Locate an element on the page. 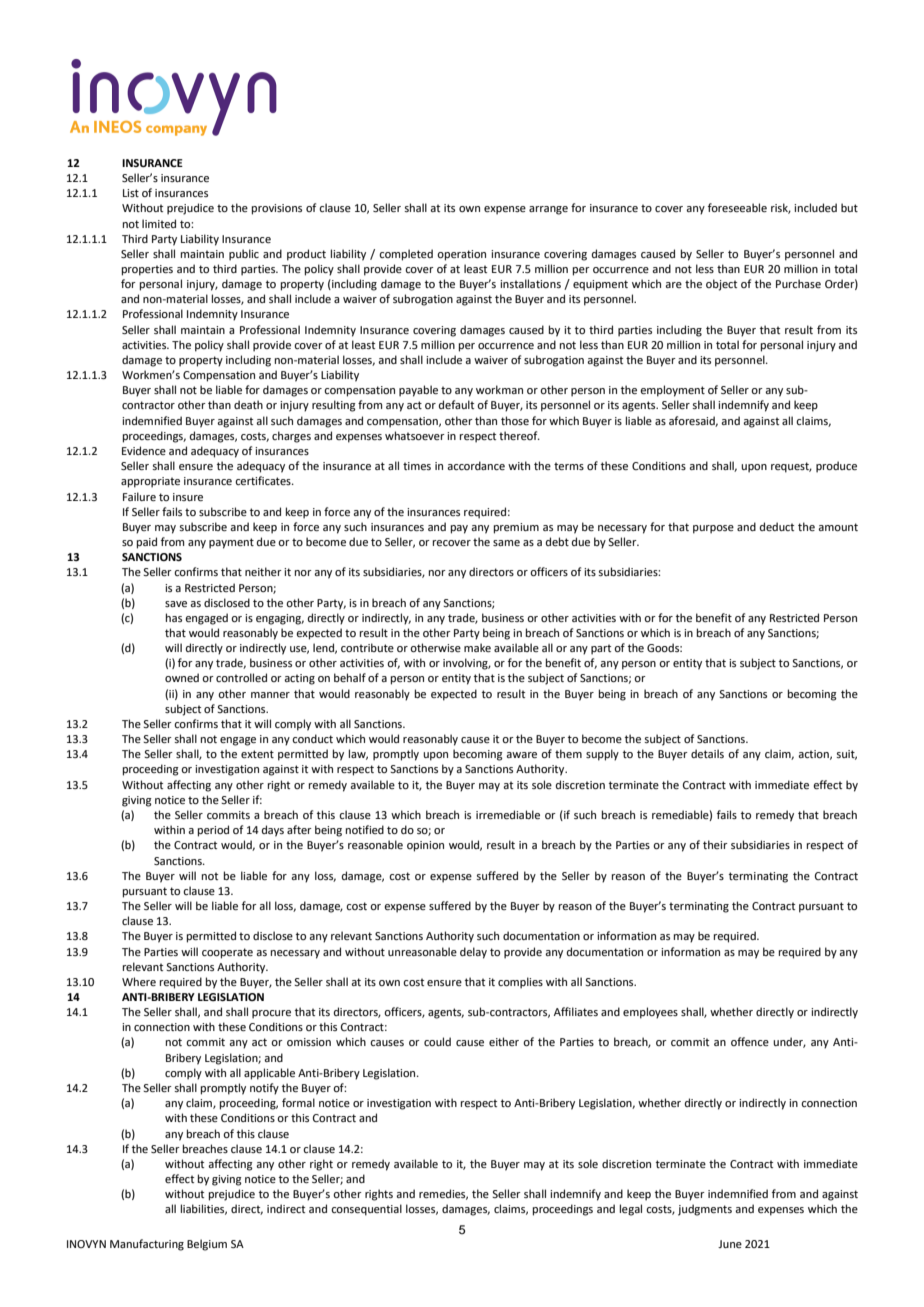 The image size is (924, 1307). details is located at coordinates (707, 753).
